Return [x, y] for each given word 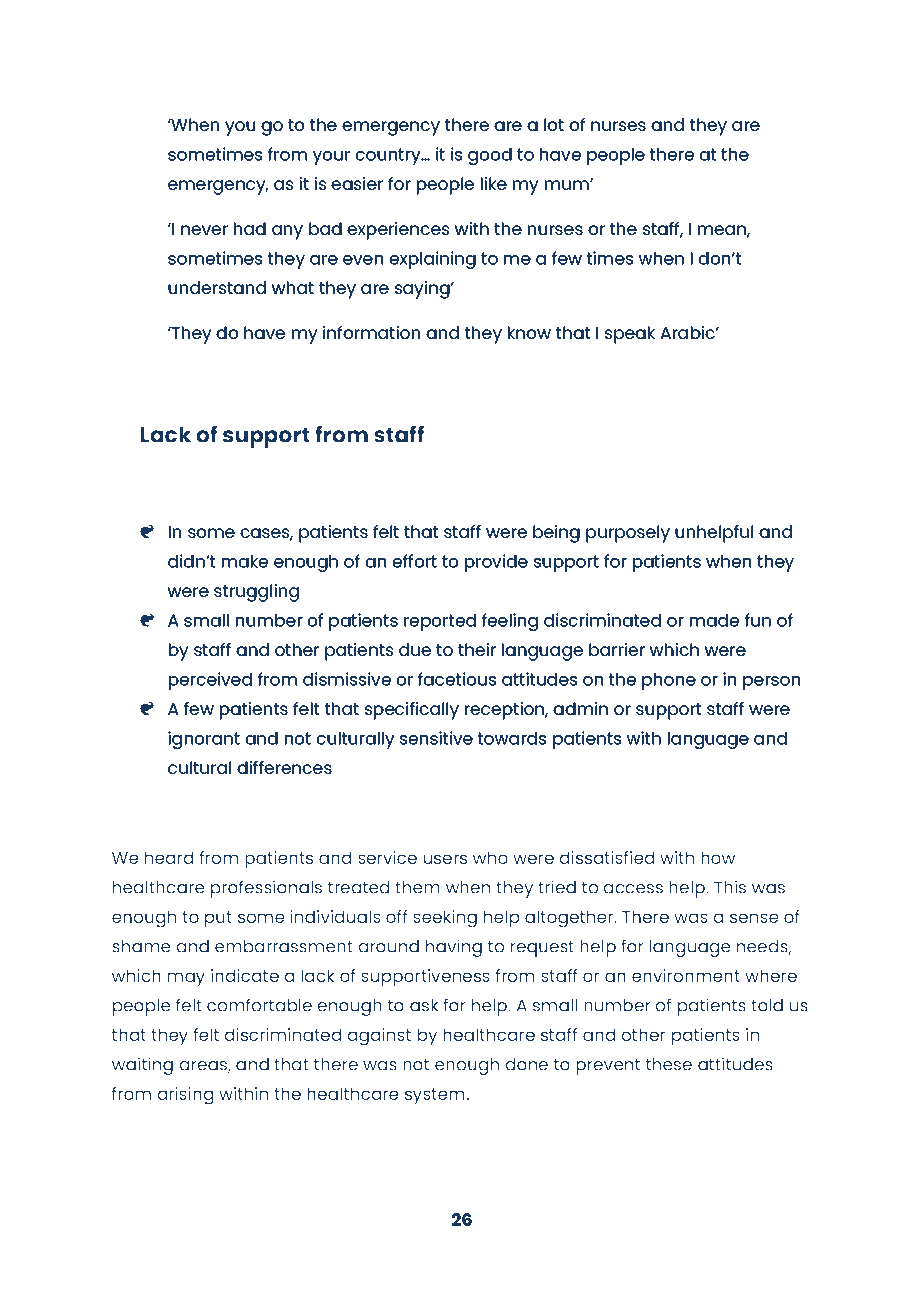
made [714, 620]
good [490, 156]
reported [440, 622]
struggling [256, 593]
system [435, 1096]
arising [185, 1096]
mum [568, 185]
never [204, 230]
